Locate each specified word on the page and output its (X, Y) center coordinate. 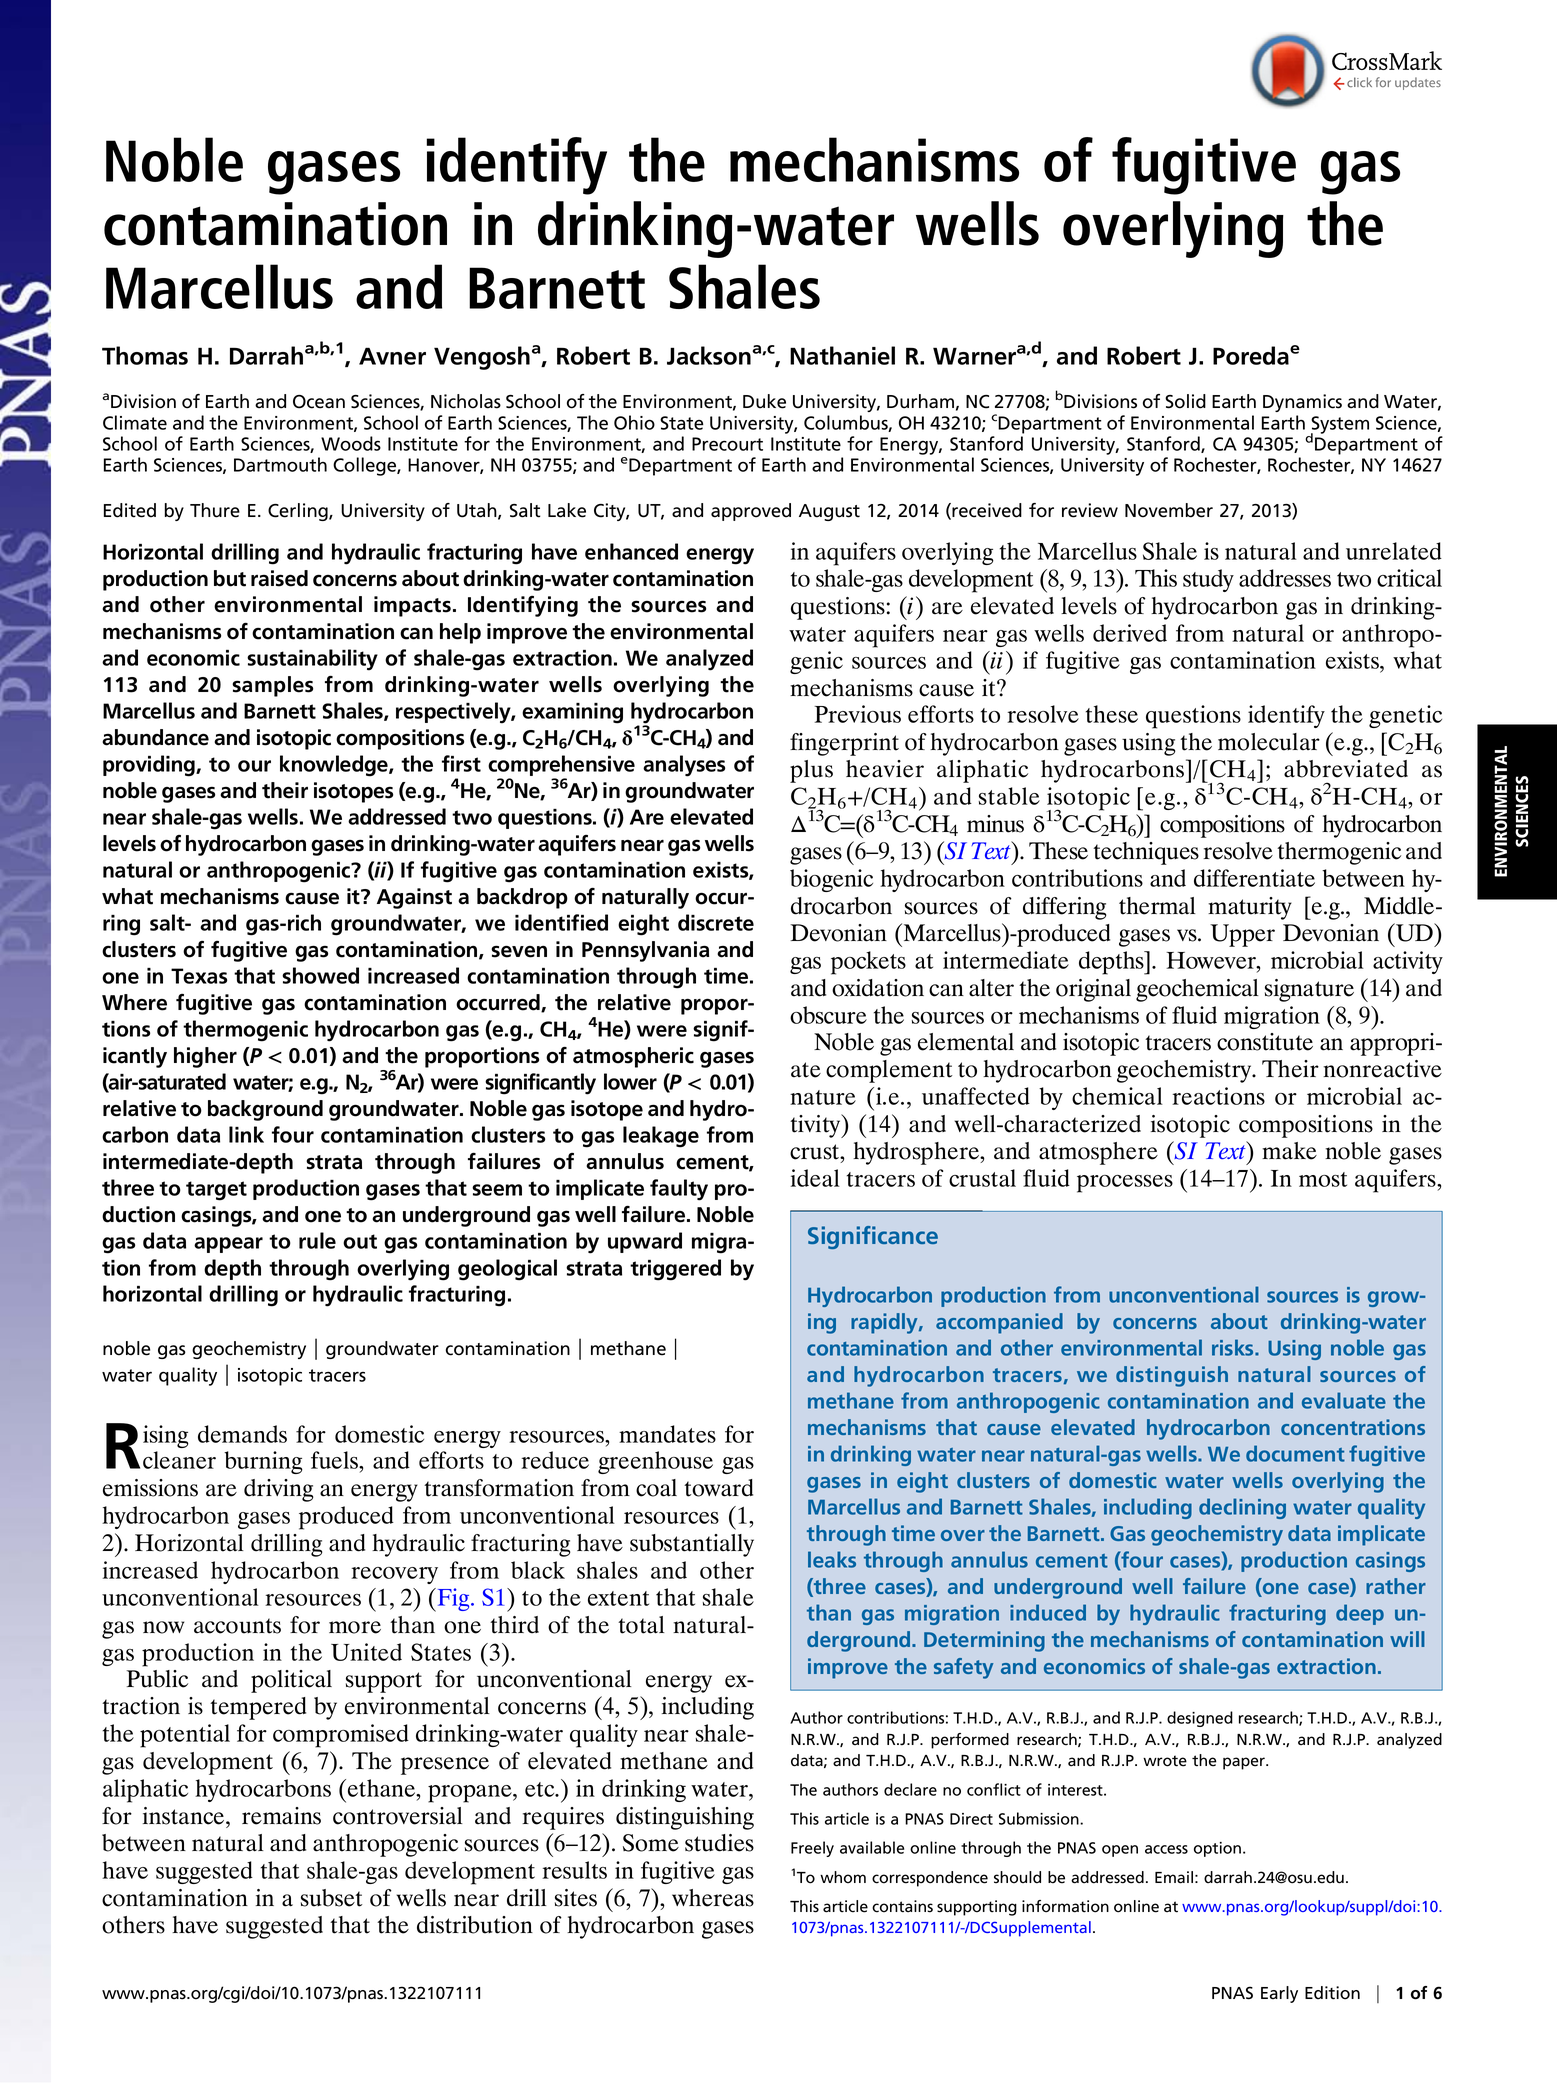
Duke (764, 401)
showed (320, 975)
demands (242, 1434)
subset (331, 1898)
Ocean (319, 402)
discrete (716, 922)
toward (718, 1488)
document (1295, 1453)
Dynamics (1302, 403)
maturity (1250, 908)
